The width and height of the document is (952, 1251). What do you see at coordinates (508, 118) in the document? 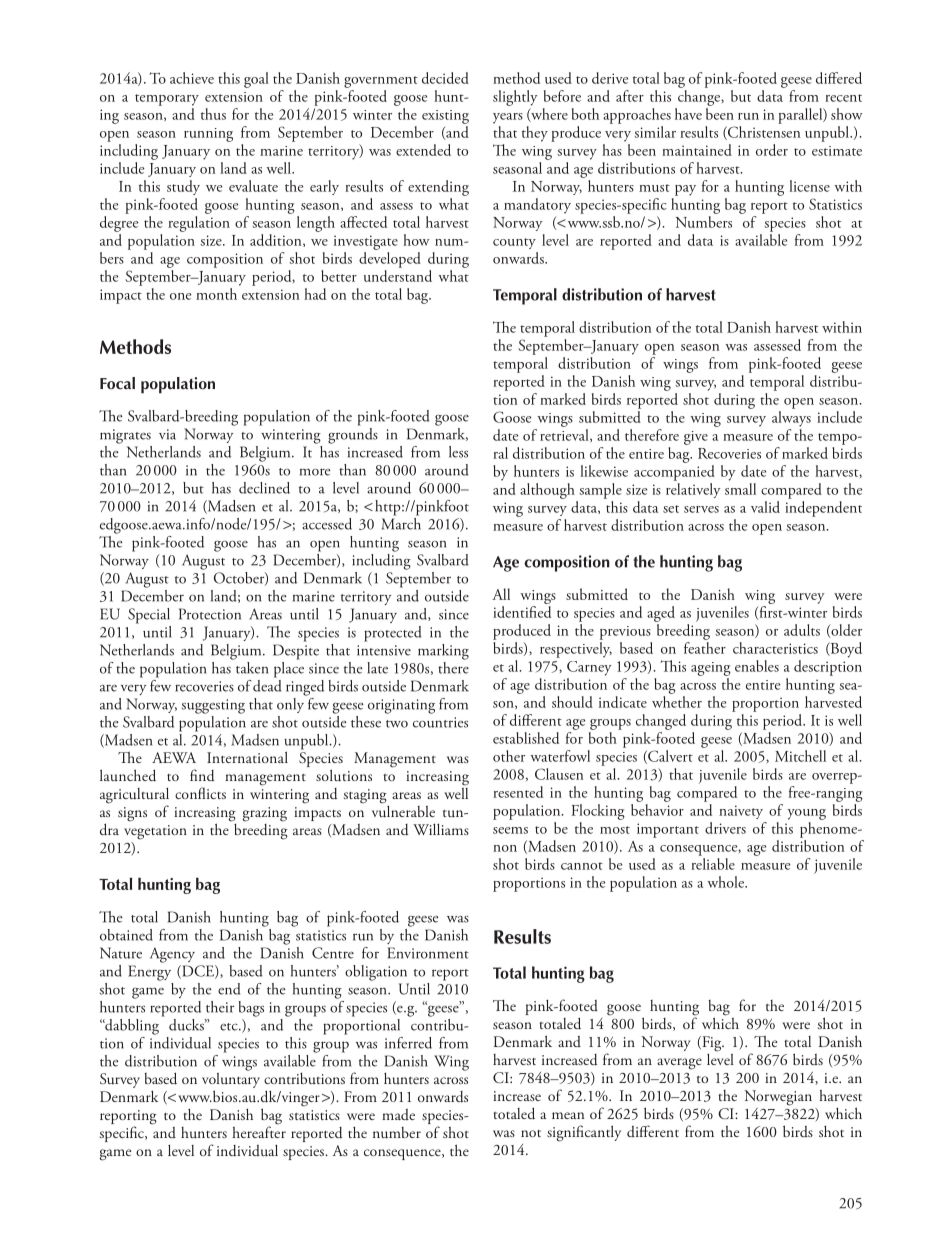
I see `years` at bounding box center [508, 118].
